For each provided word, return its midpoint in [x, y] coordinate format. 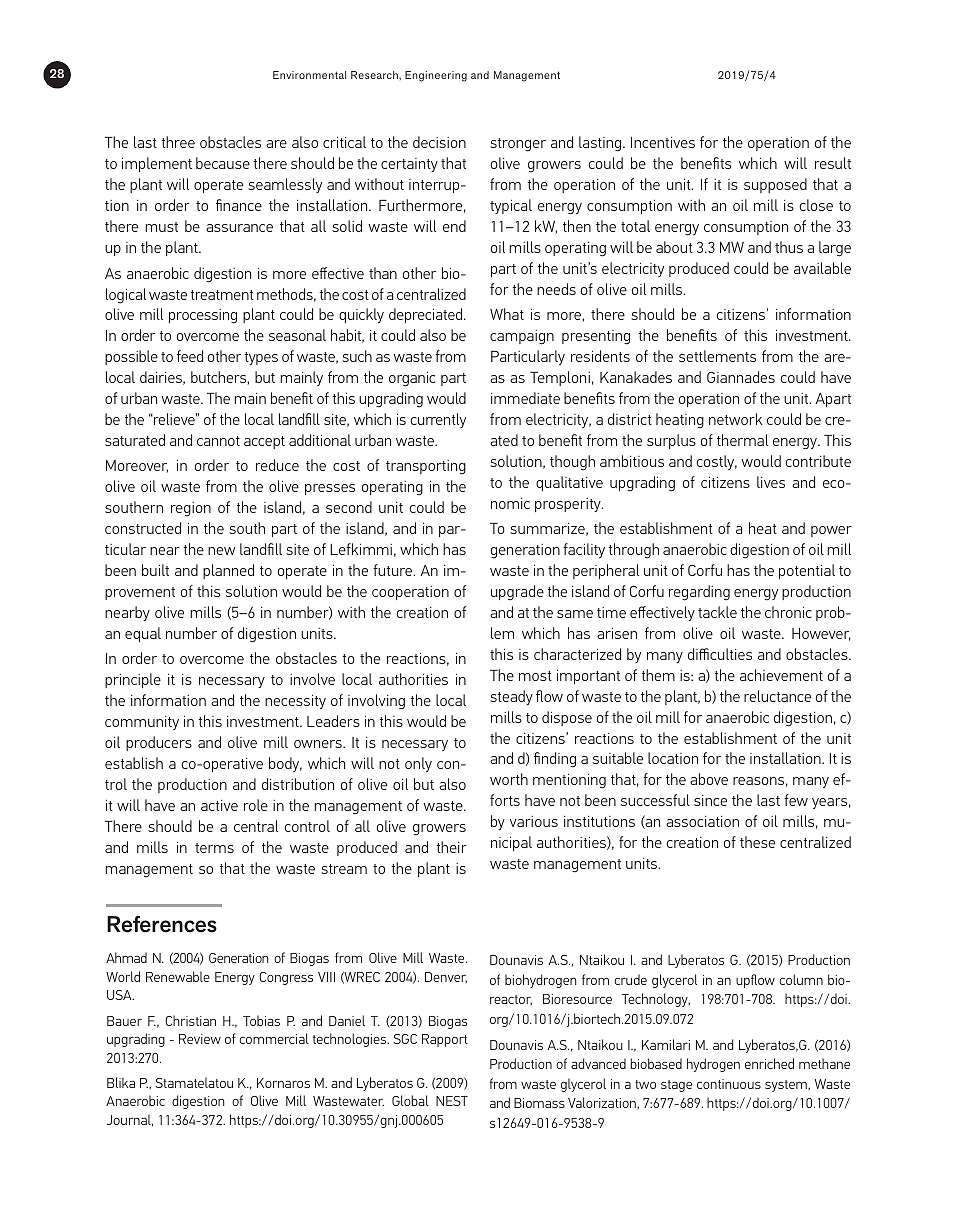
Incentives [663, 142]
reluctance [777, 696]
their [451, 847]
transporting [426, 467]
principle [133, 680]
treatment [222, 295]
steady [511, 697]
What [507, 314]
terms [214, 848]
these [757, 842]
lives [771, 482]
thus [789, 247]
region [191, 509]
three [178, 142]
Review [200, 1039]
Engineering [436, 76]
